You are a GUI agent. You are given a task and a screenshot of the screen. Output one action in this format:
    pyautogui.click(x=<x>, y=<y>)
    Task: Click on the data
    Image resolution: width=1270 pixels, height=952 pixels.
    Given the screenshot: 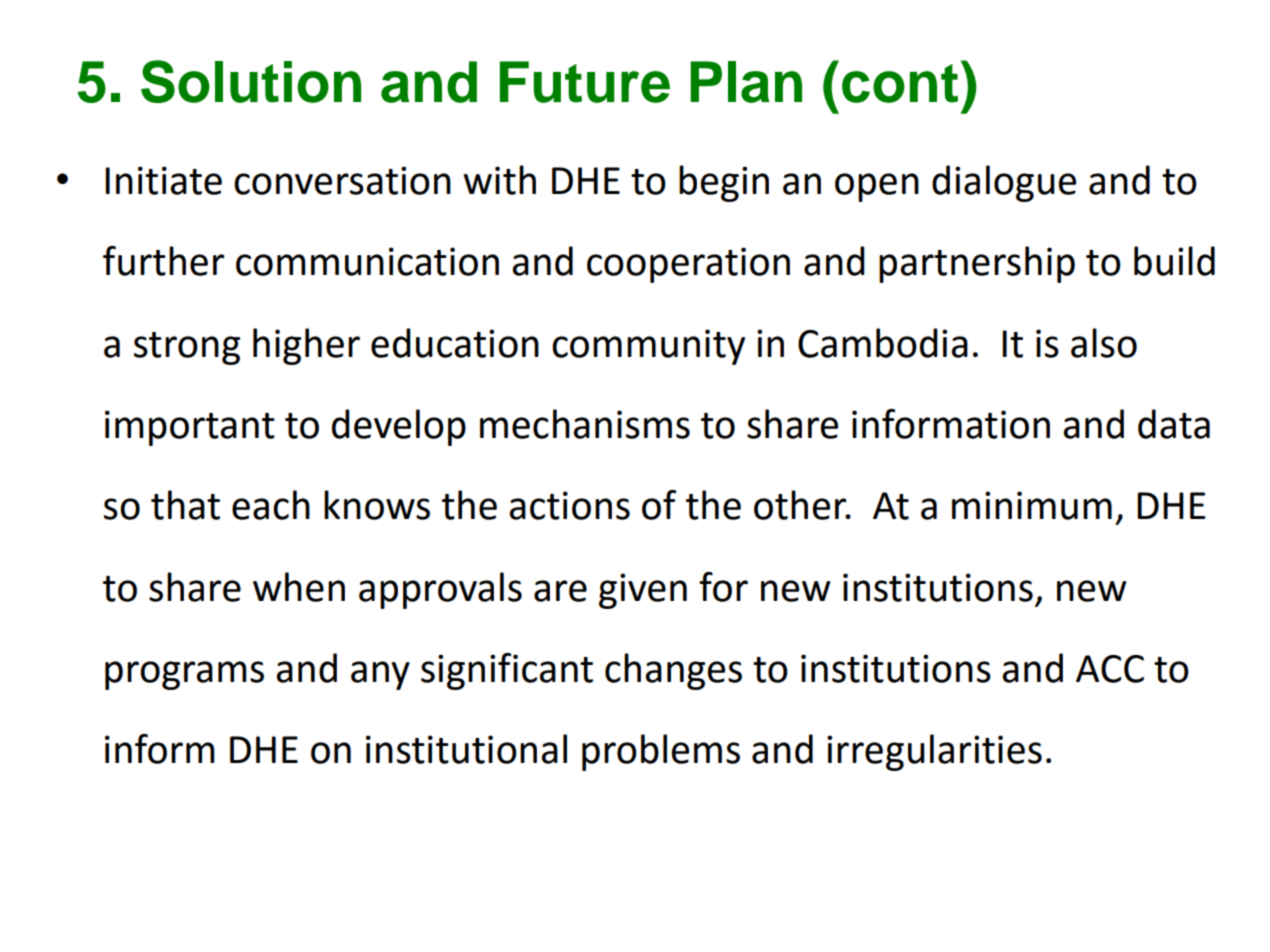 What is the action you would take?
    pyautogui.click(x=1174, y=424)
